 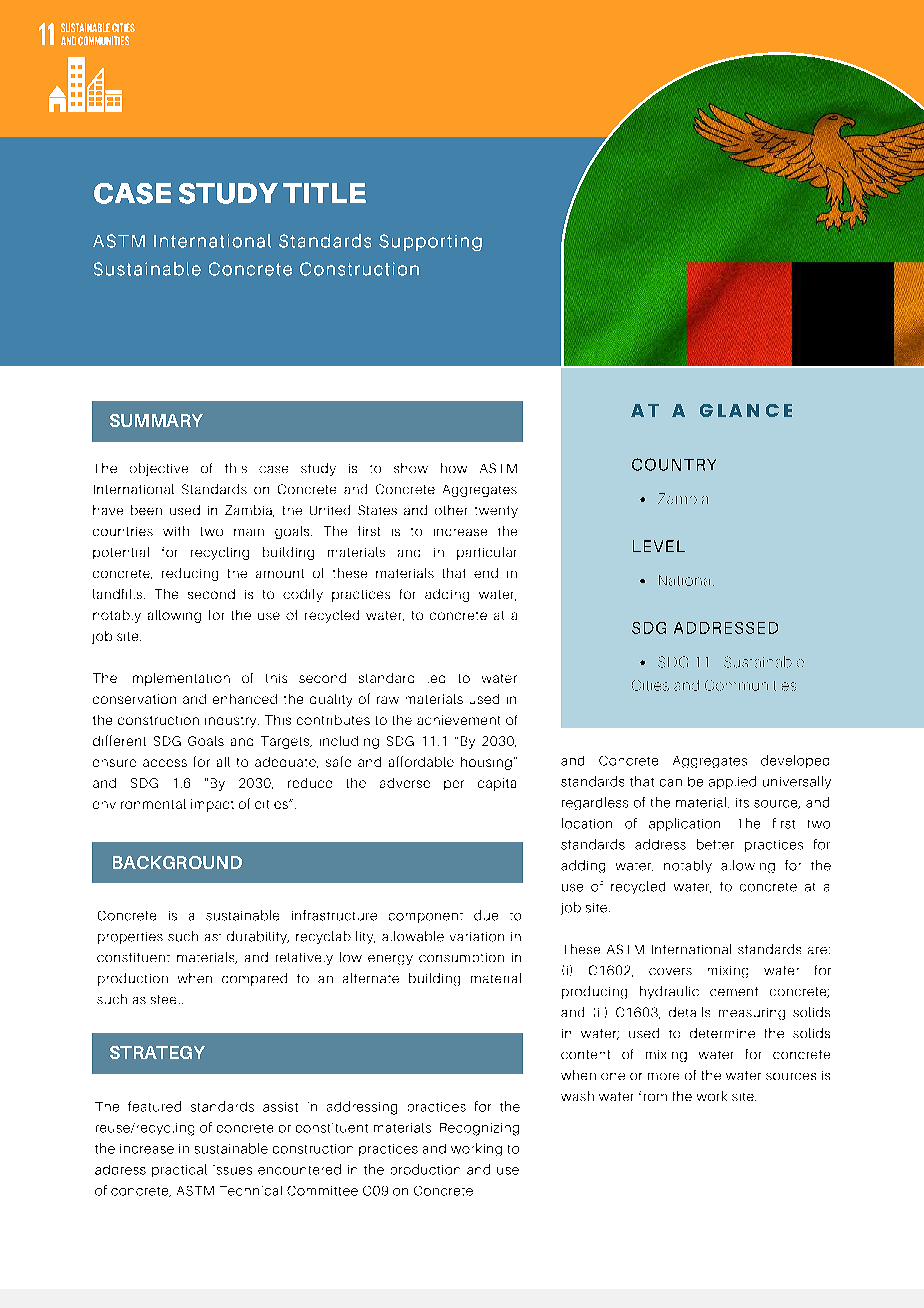 What do you see at coordinates (479, 1129) in the document?
I see `Recognizing` at bounding box center [479, 1129].
